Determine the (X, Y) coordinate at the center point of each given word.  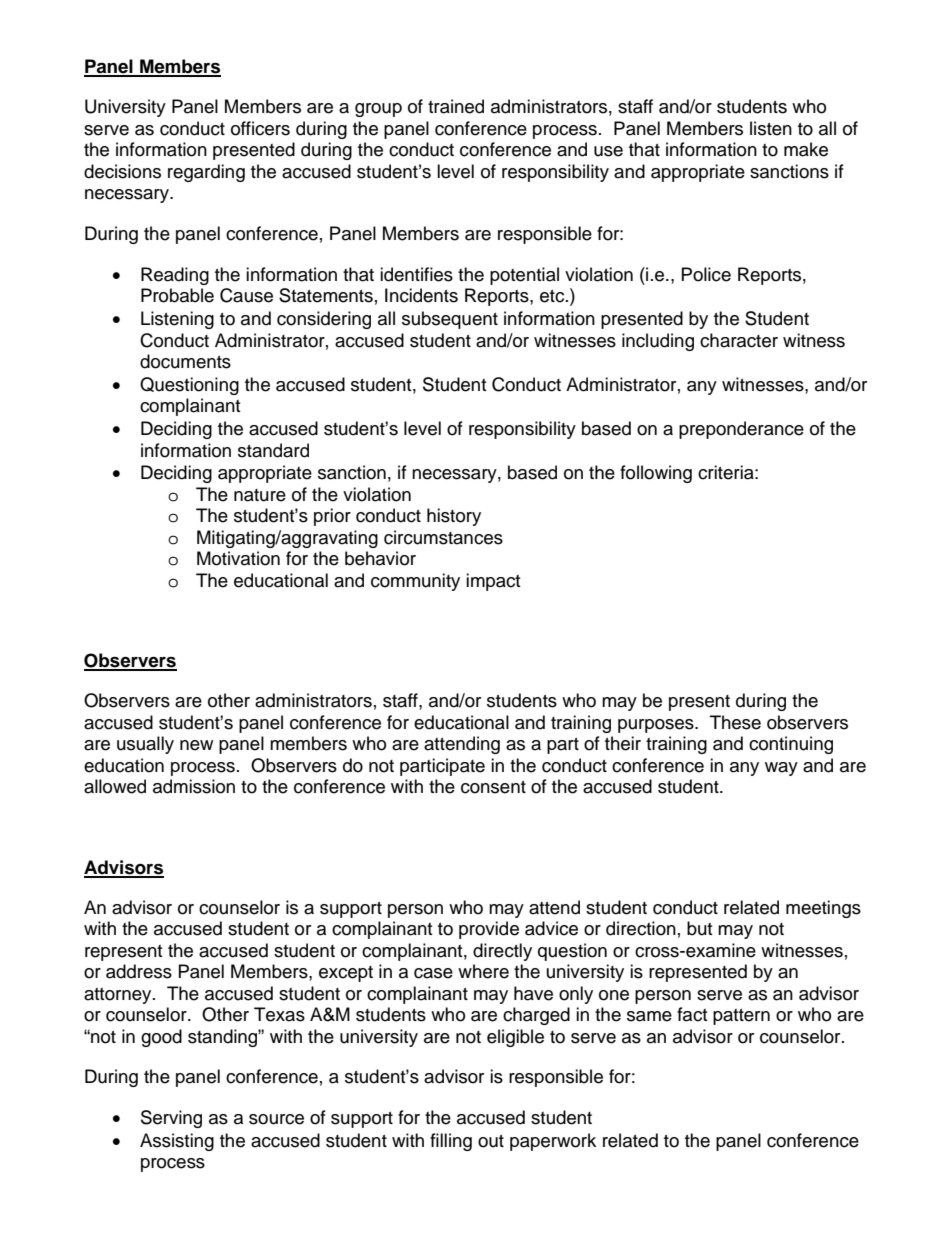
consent (493, 787)
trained (456, 106)
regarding (206, 173)
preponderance (741, 430)
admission (194, 786)
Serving (171, 1119)
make (806, 149)
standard (273, 450)
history (454, 517)
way (781, 769)
